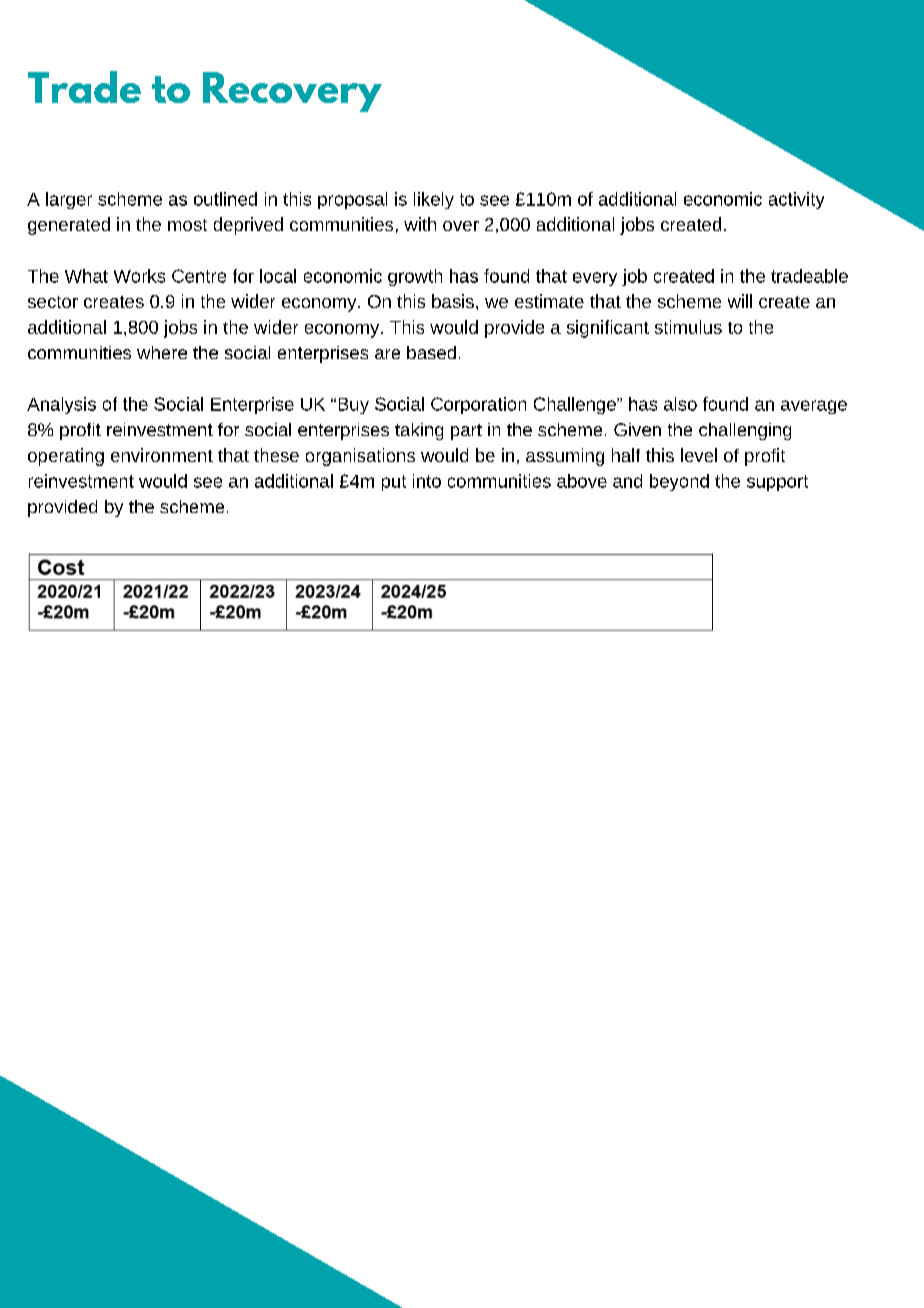 Image resolution: width=924 pixels, height=1308 pixels. Describe the element at coordinates (453, 301) in the page. I see `basis` at that location.
